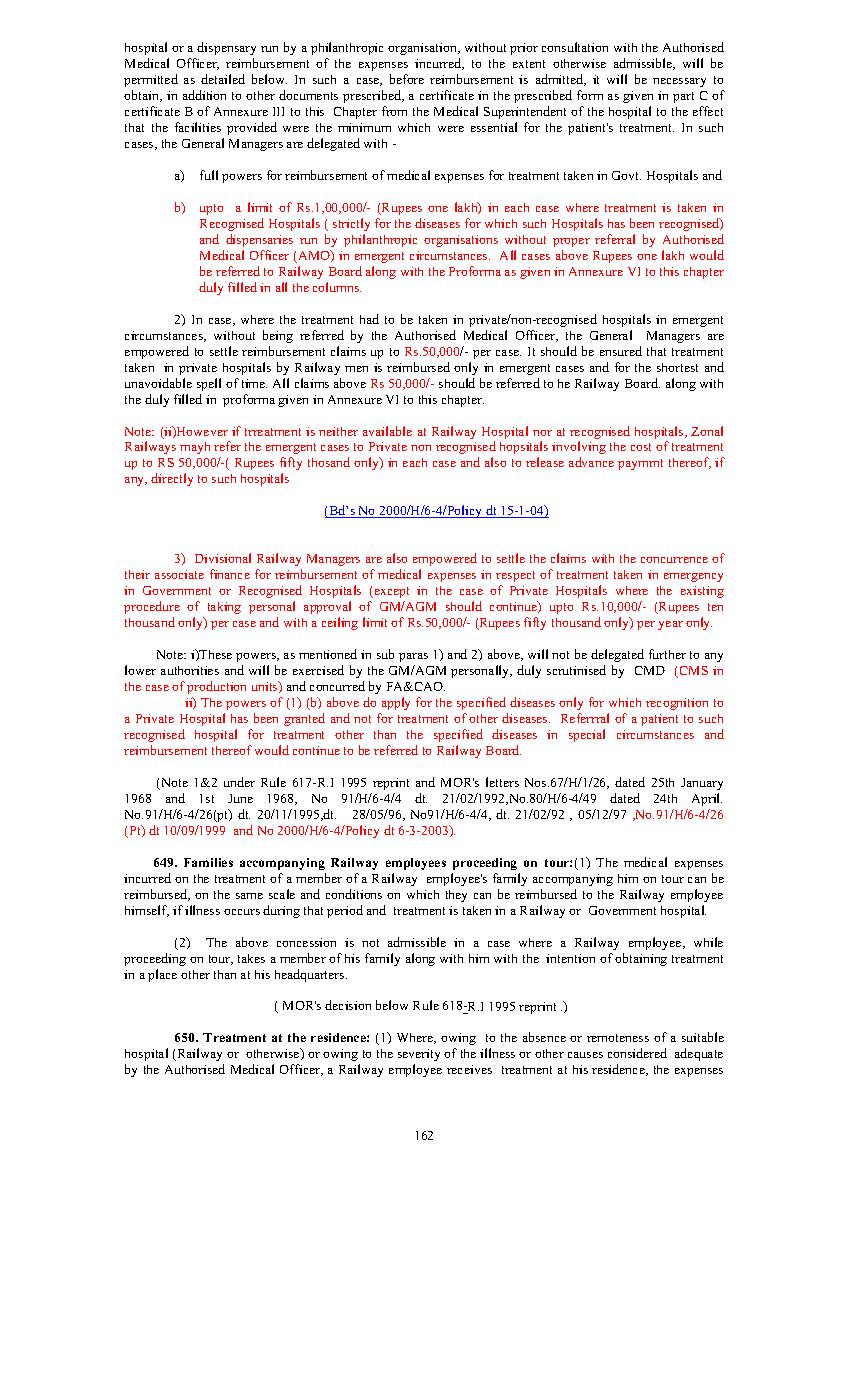 Image resolution: width=849 pixels, height=1400 pixels. Describe the element at coordinates (674, 560) in the screenshot. I see `concurrence` at that location.
